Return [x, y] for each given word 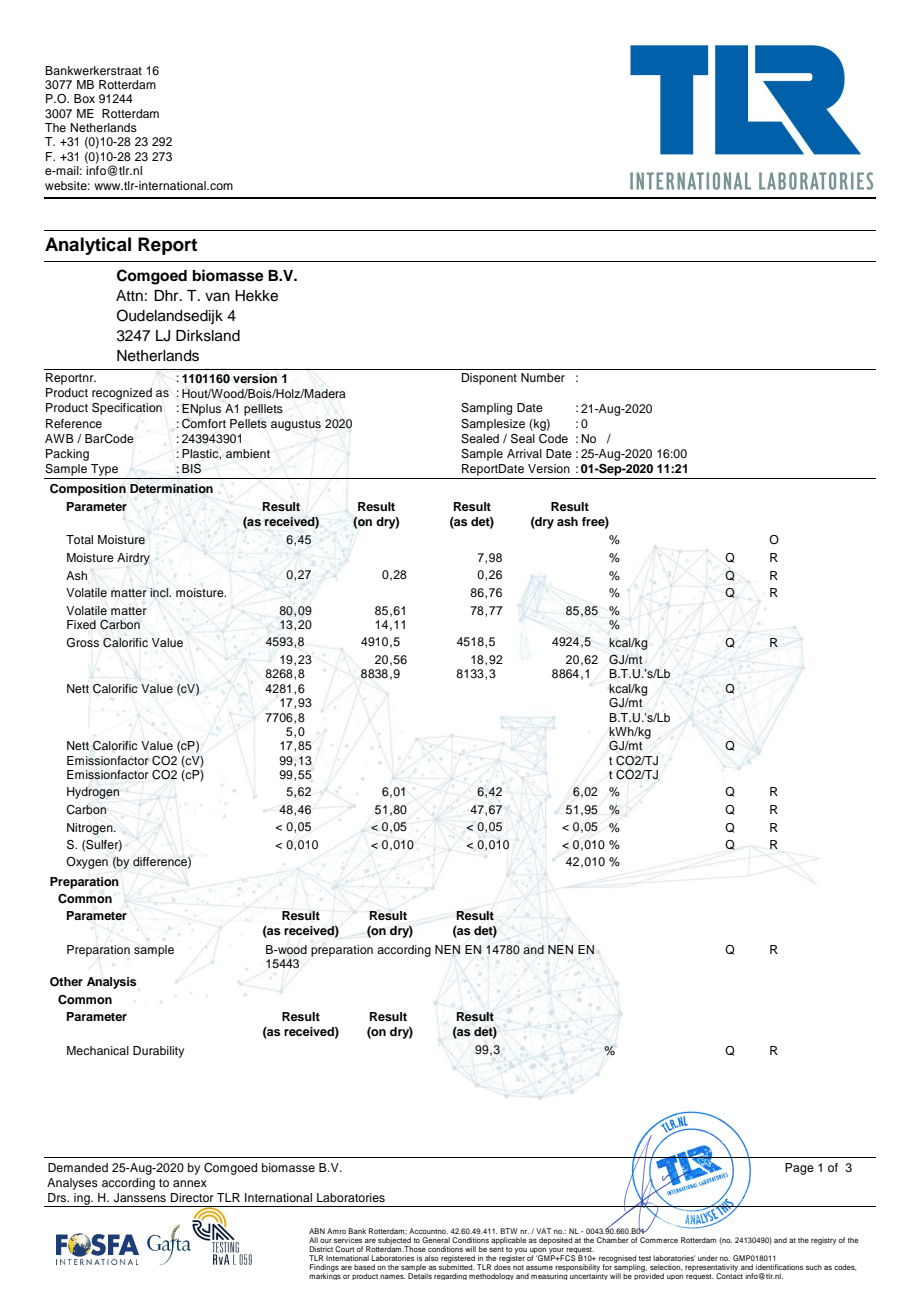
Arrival [524, 453]
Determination [171, 489]
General [436, 1240]
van [217, 297]
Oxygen [87, 863]
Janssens [140, 1198]
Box [84, 98]
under [708, 1258]
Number [543, 377]
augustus [296, 425]
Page [799, 1169]
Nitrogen [91, 829]
